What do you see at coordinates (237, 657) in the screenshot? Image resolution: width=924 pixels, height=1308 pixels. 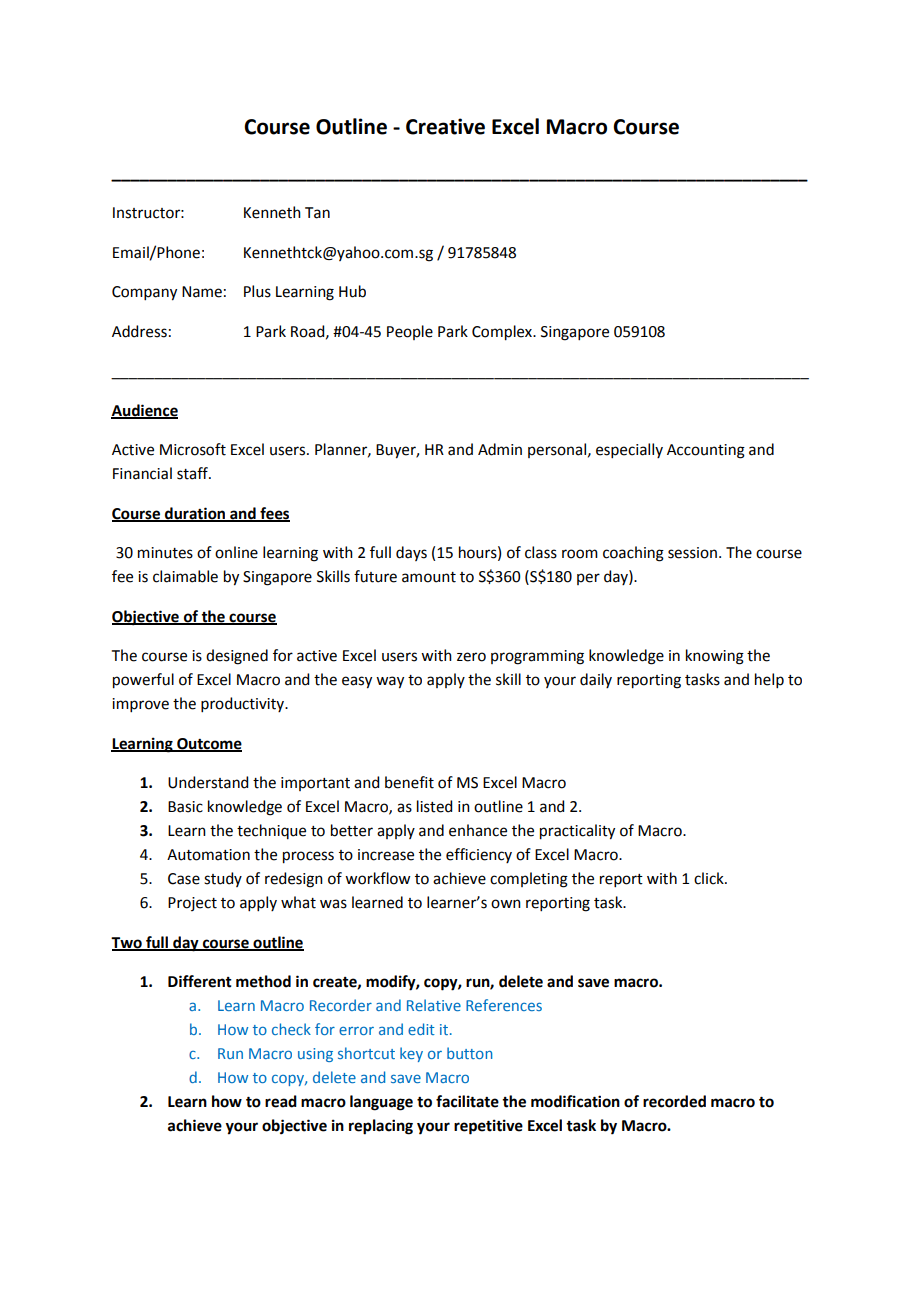 I see `designed` at bounding box center [237, 657].
